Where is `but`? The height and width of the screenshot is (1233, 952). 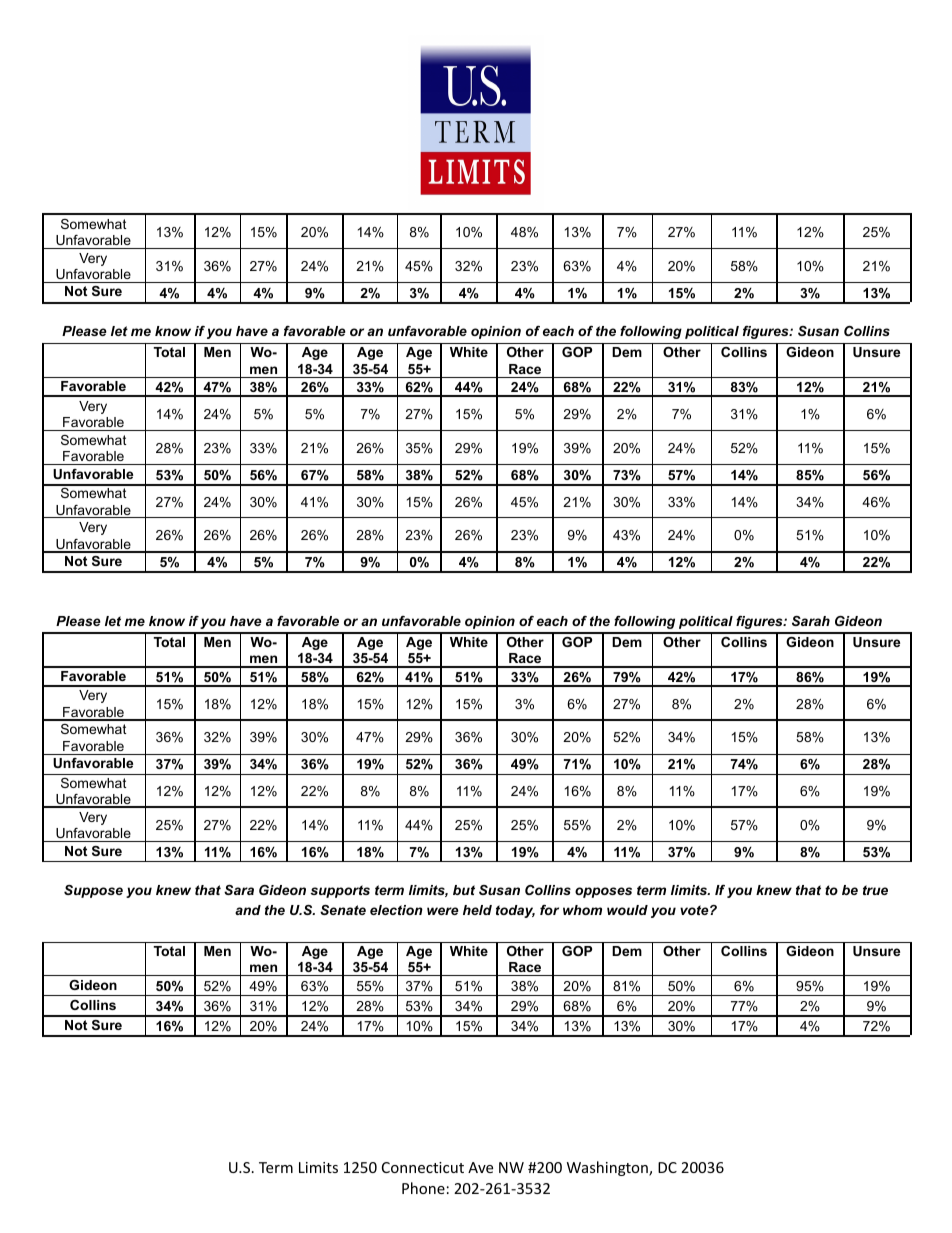 but is located at coordinates (464, 890).
